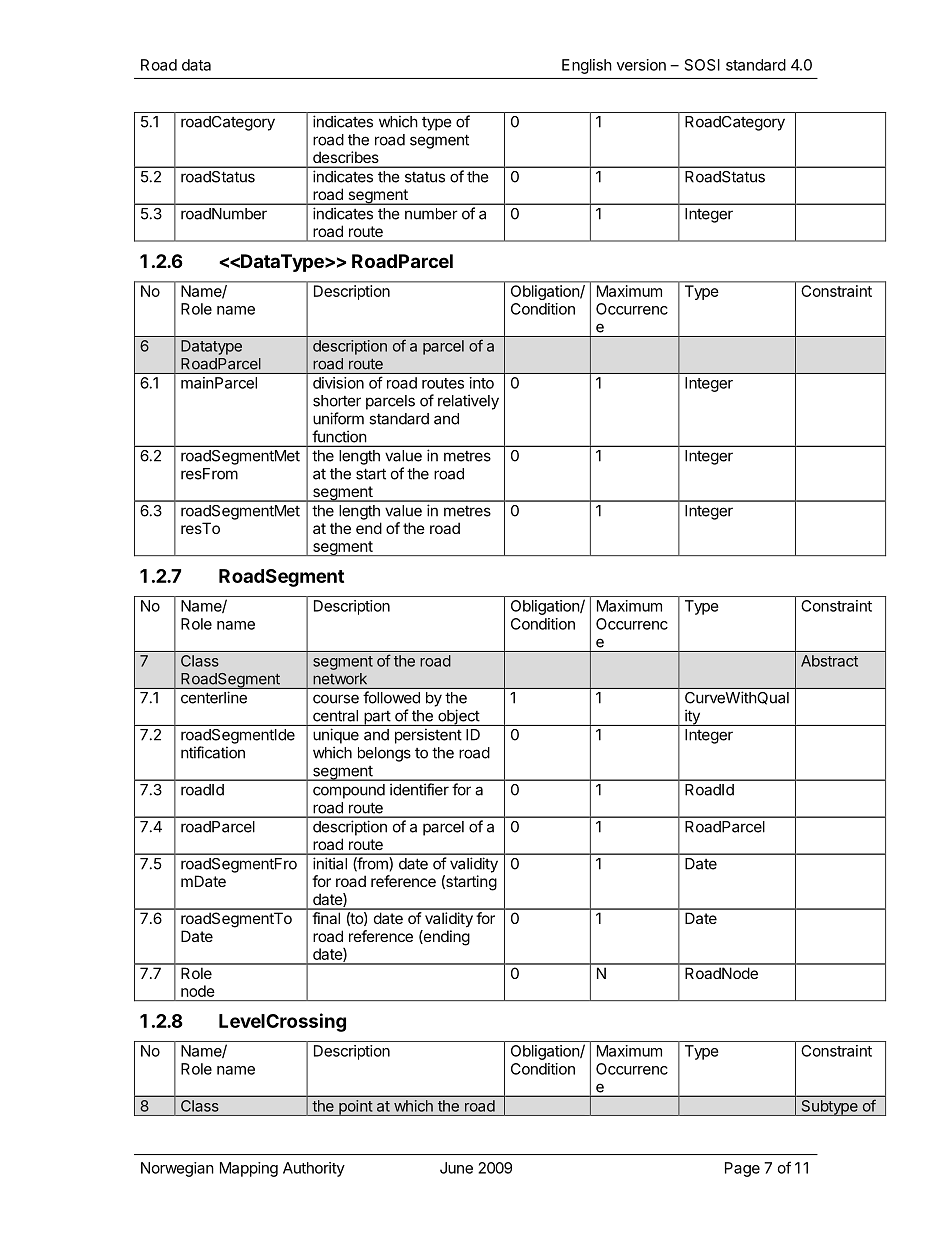 This page has width=952, height=1233. What do you see at coordinates (829, 661) in the page?
I see `Abstract` at bounding box center [829, 661].
